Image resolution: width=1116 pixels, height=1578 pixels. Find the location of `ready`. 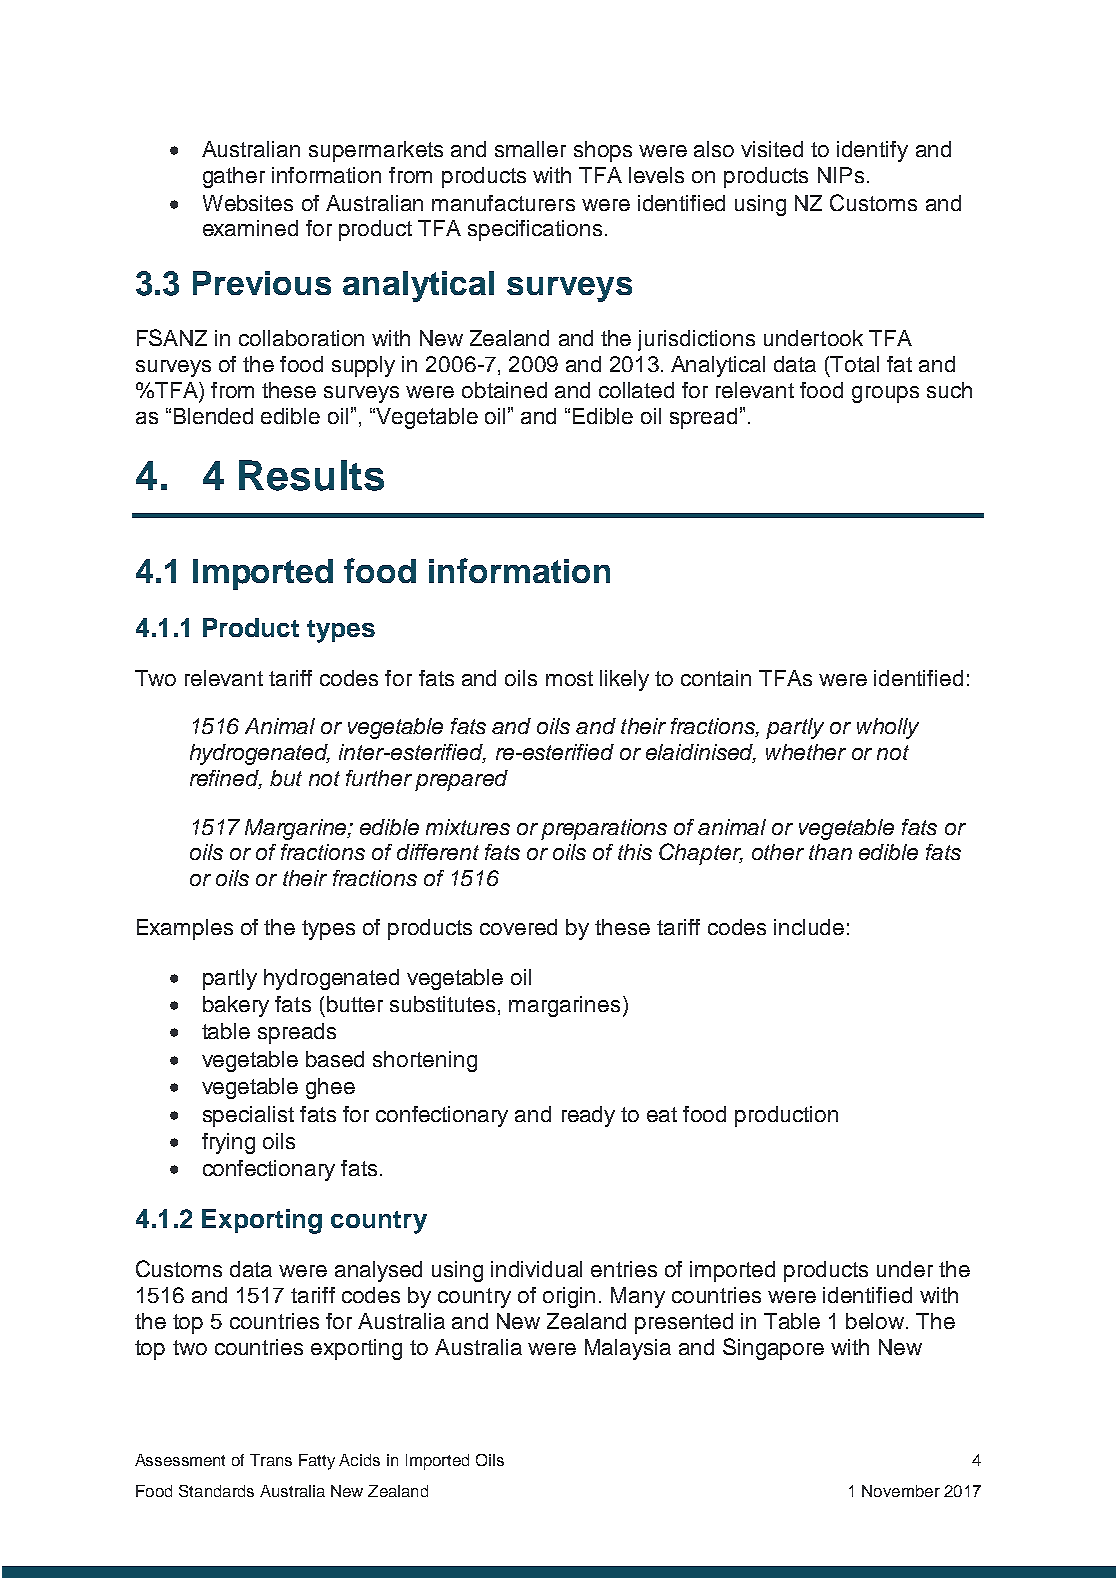

ready is located at coordinates (588, 1116).
